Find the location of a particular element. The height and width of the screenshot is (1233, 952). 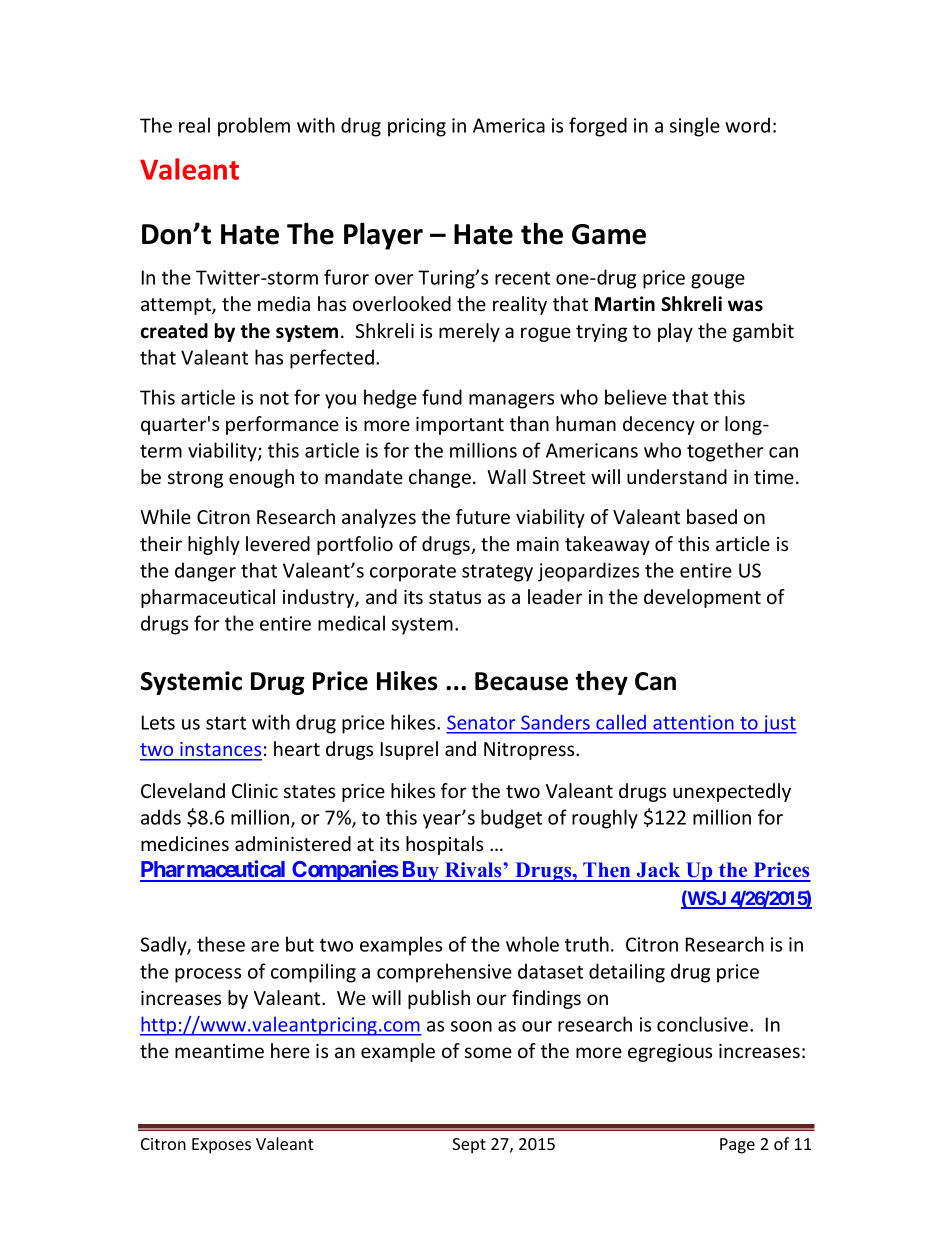

single is located at coordinates (695, 127).
